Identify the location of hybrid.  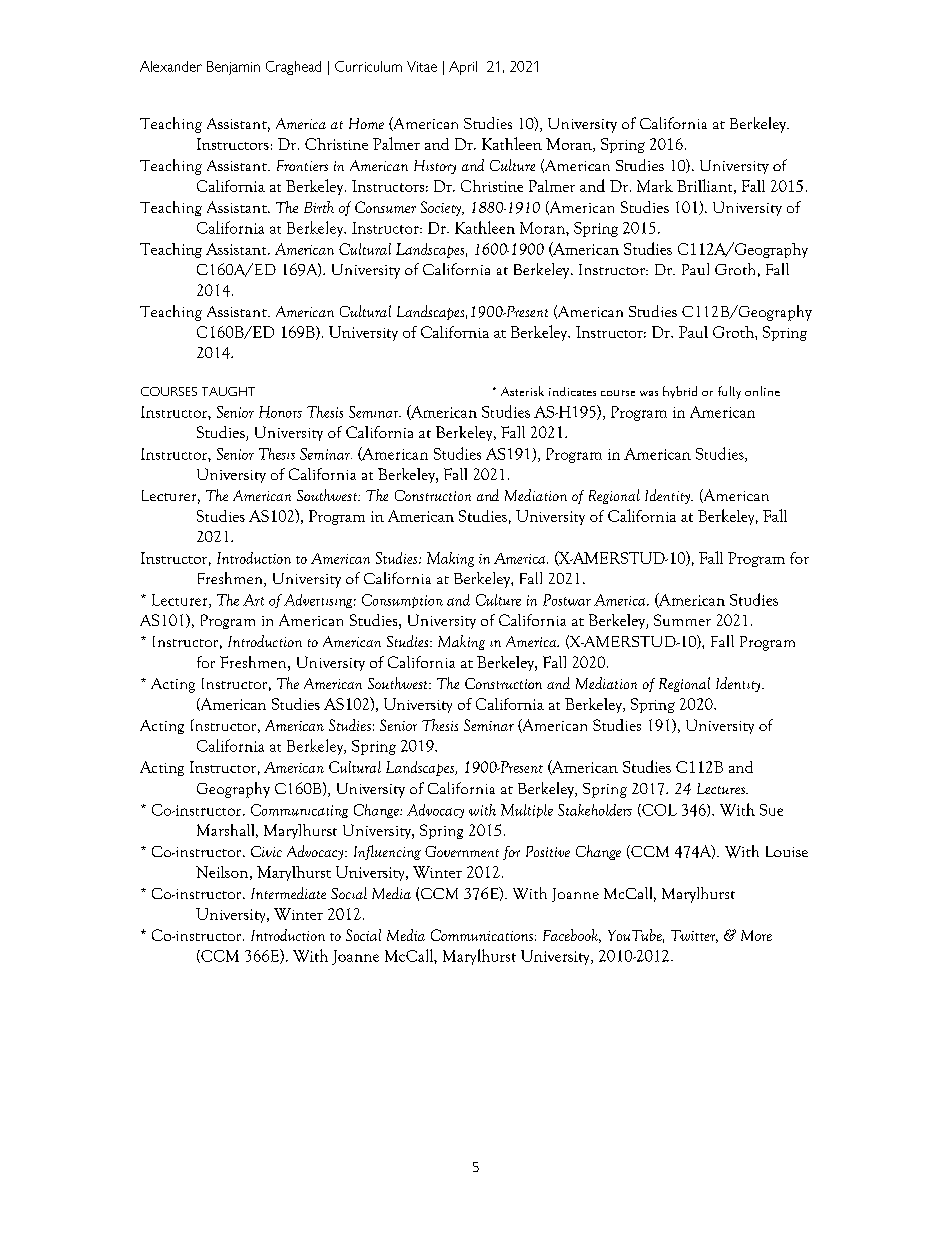
(680, 392).
